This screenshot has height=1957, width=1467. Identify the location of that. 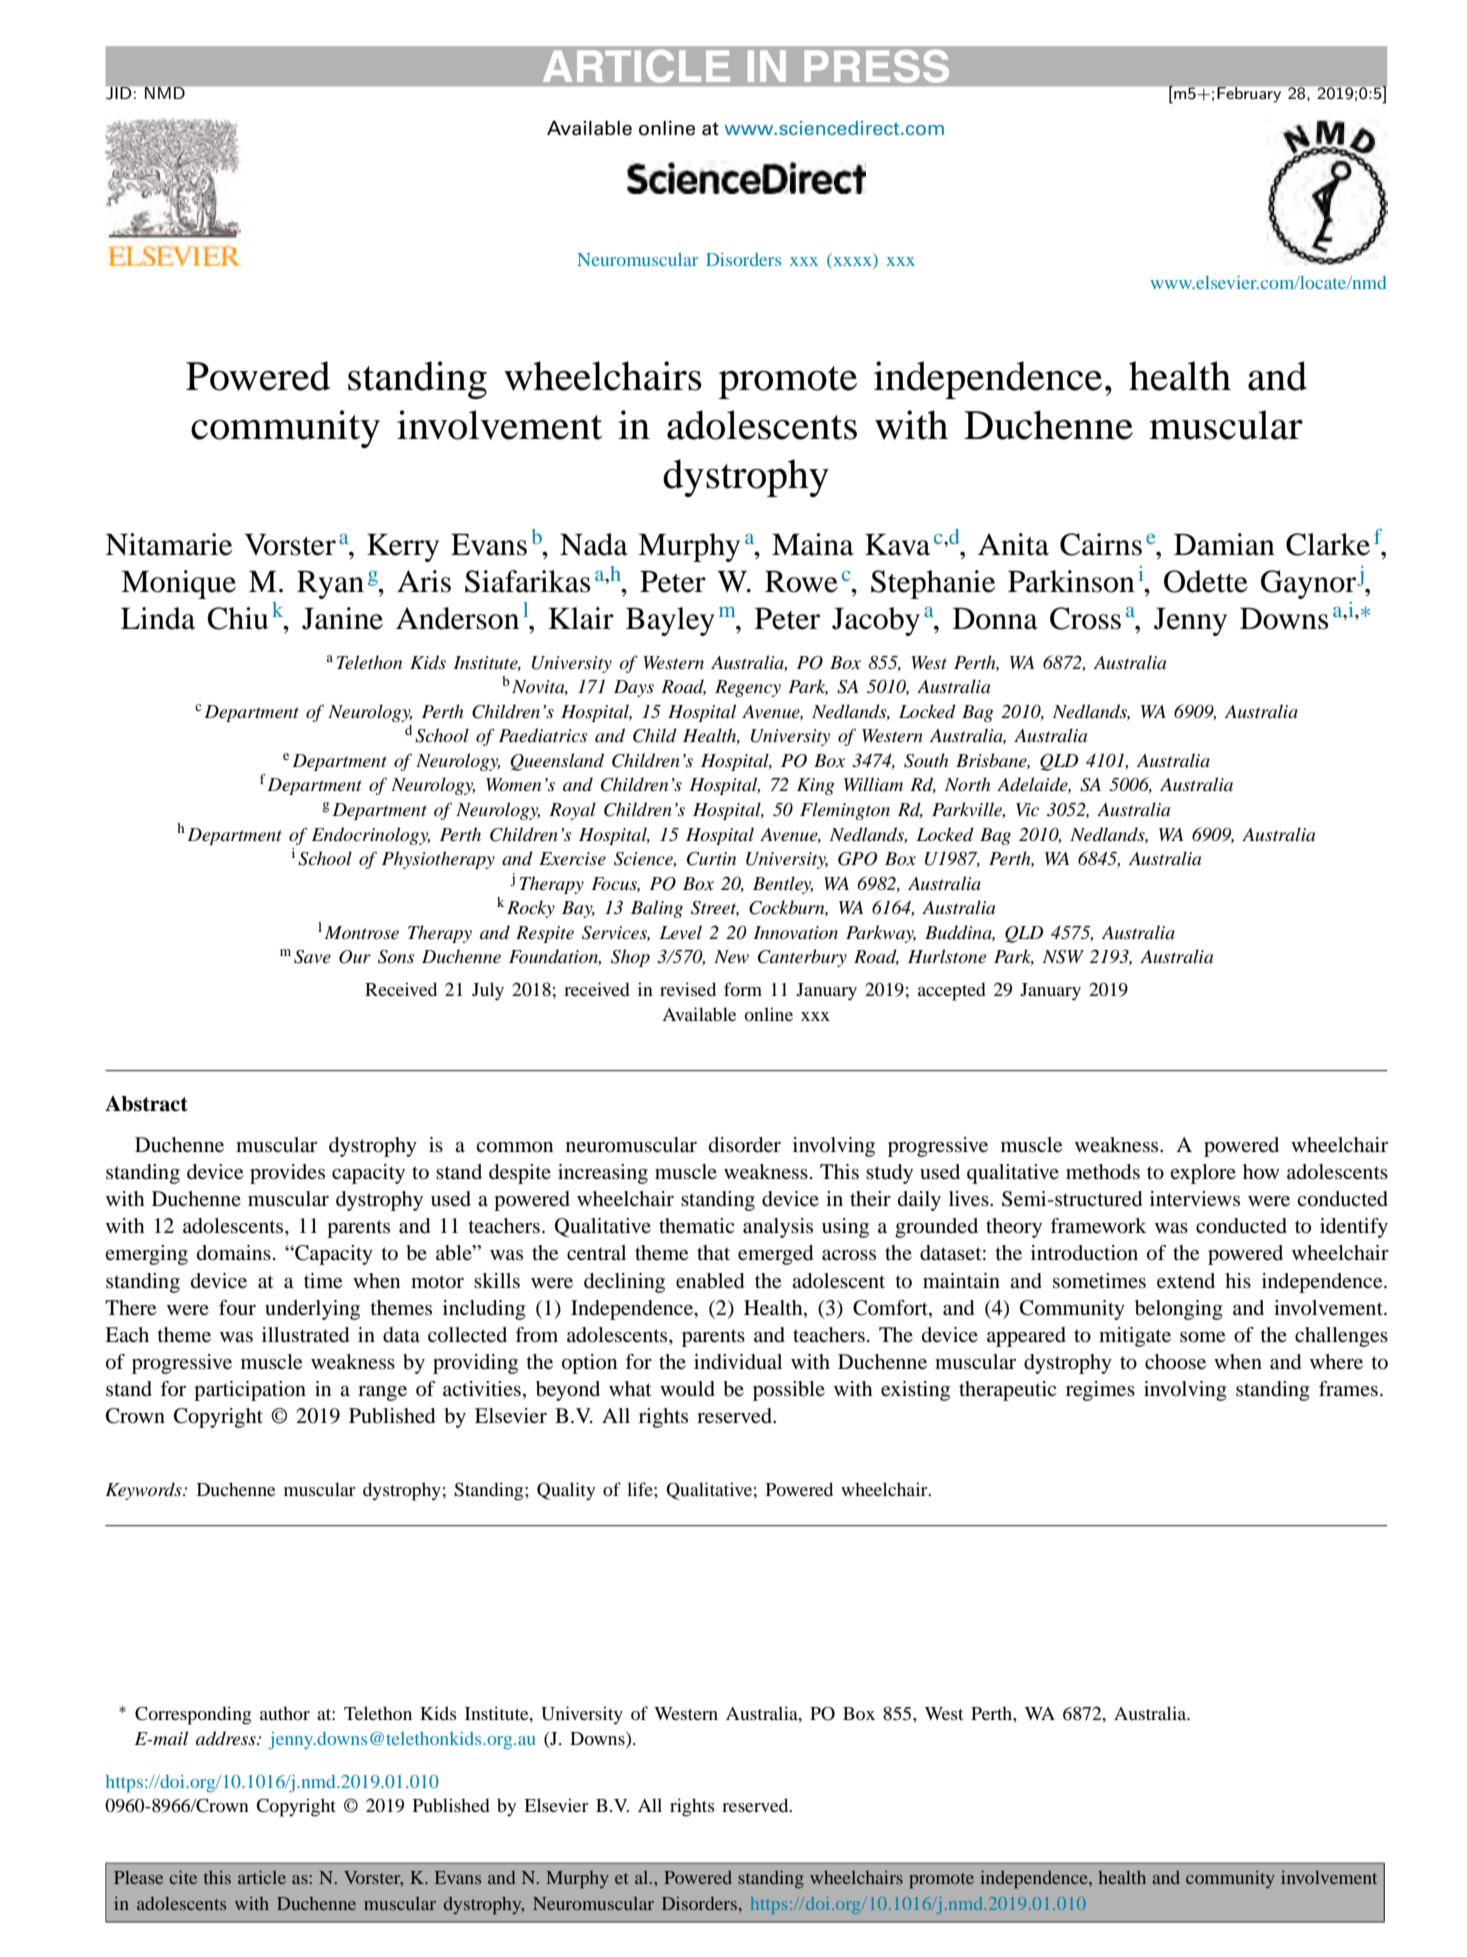
(713, 1252).
